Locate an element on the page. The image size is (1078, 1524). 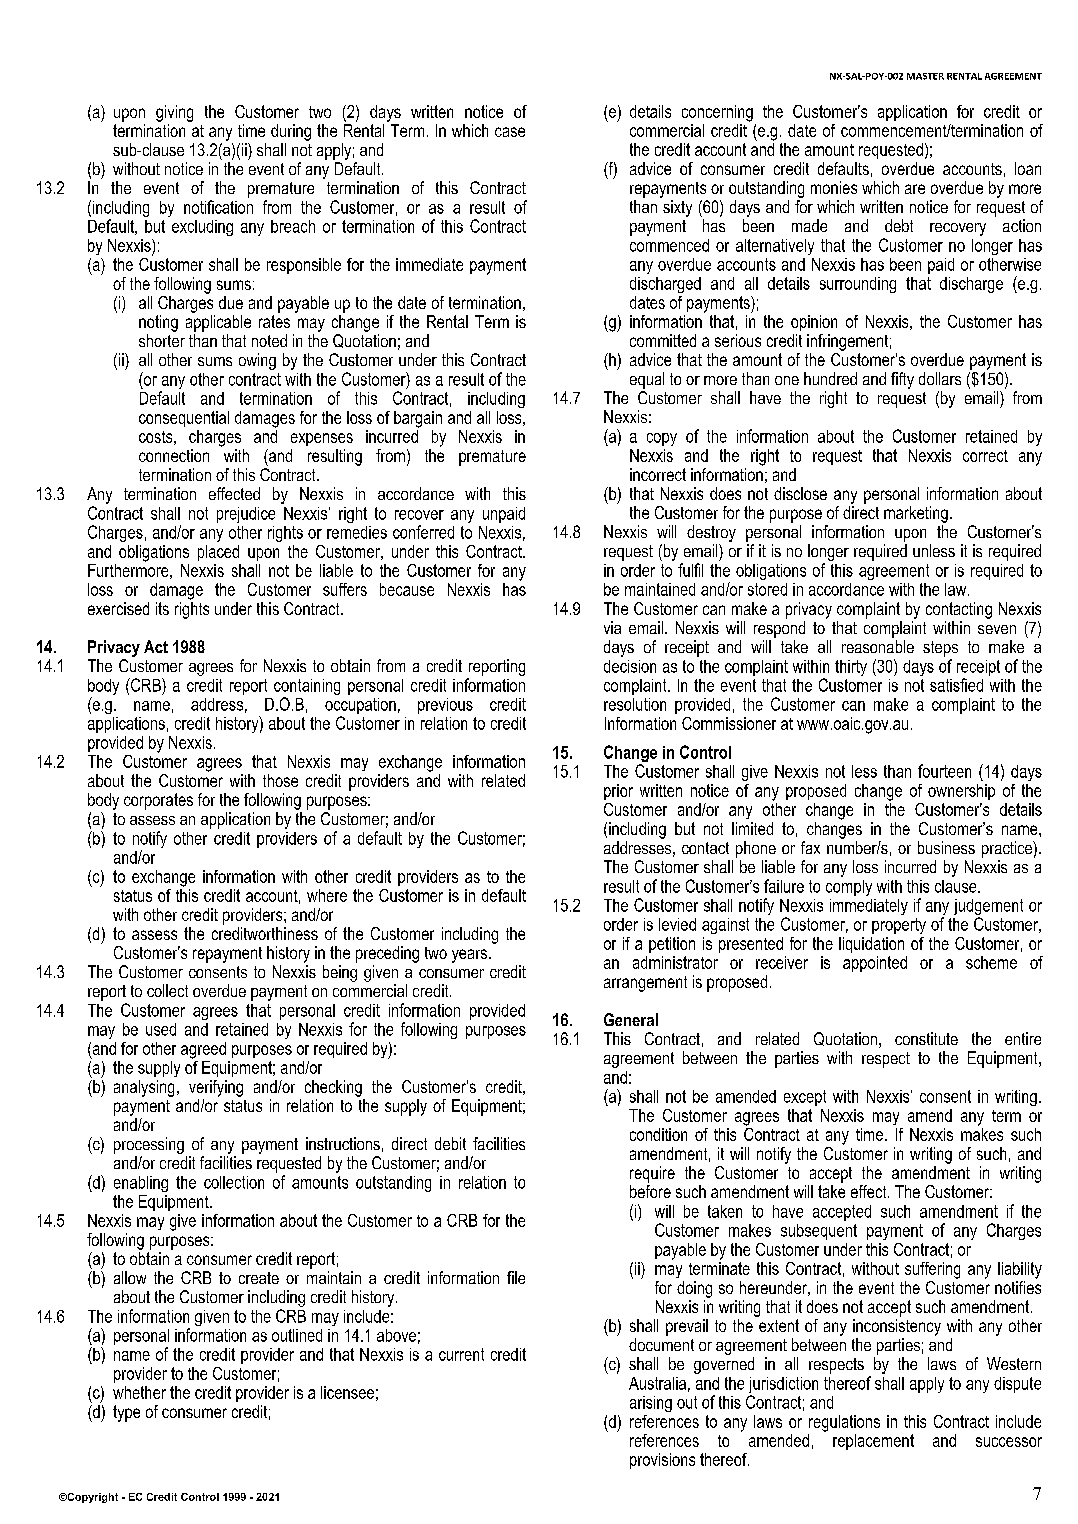
case is located at coordinates (510, 132).
